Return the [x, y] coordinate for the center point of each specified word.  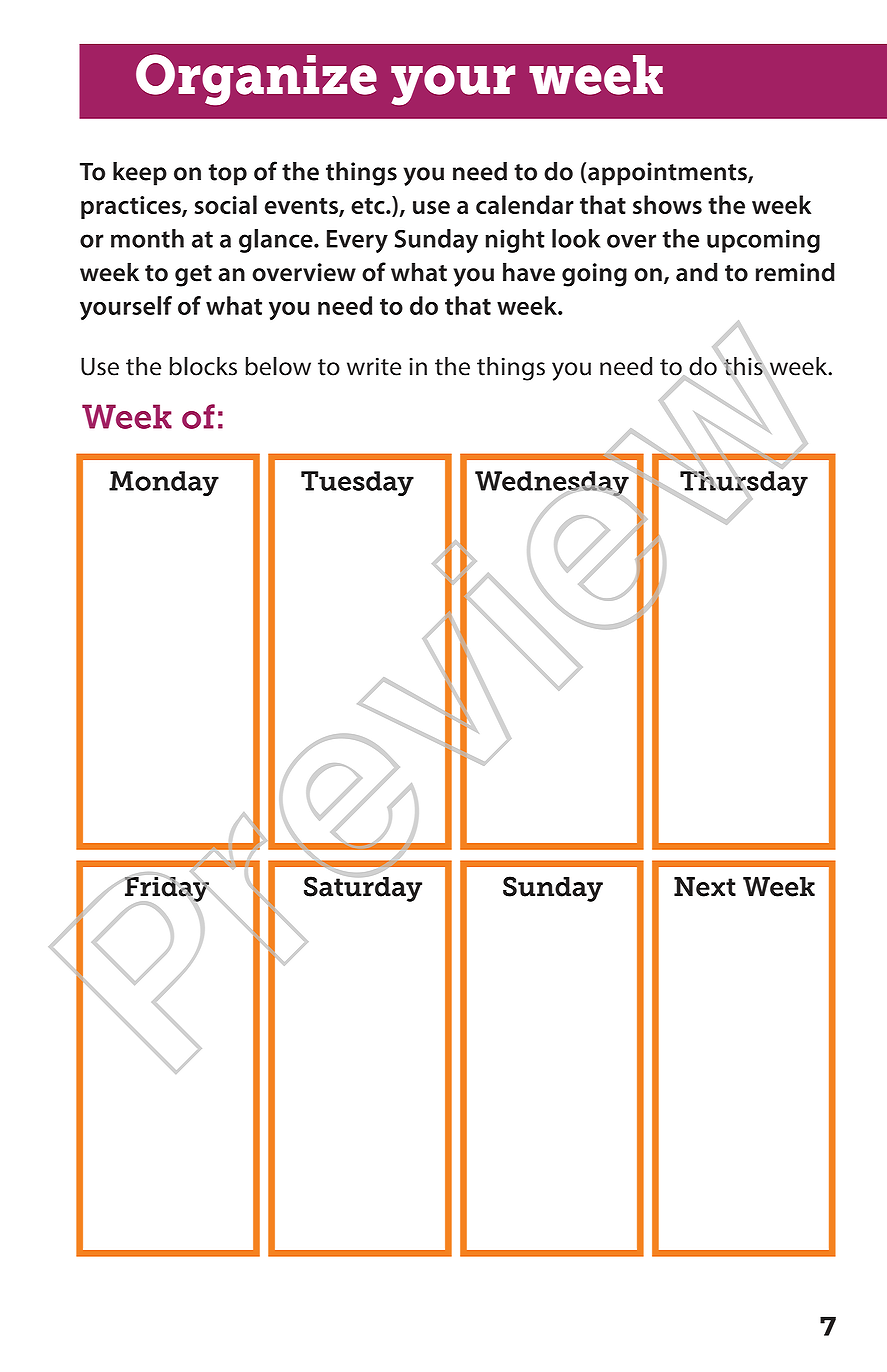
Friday [167, 889]
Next [705, 887]
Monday [164, 483]
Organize [256, 79]
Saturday [363, 888]
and [697, 272]
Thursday [744, 484]
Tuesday [357, 483]
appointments [668, 174]
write [374, 366]
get [193, 276]
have [529, 272]
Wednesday [552, 484]
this [743, 366]
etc [369, 206]
